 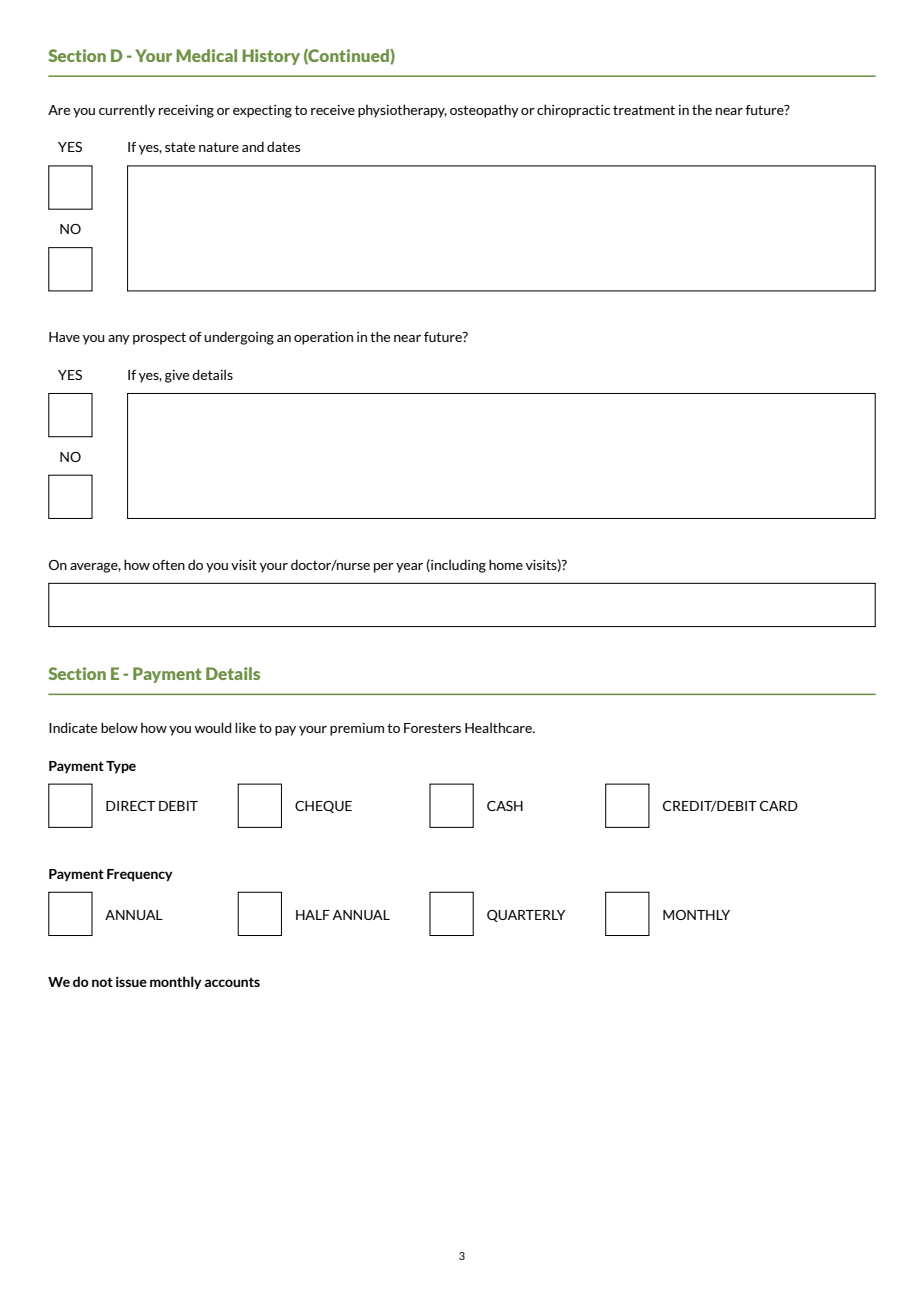 I want to click on year, so click(x=409, y=568).
